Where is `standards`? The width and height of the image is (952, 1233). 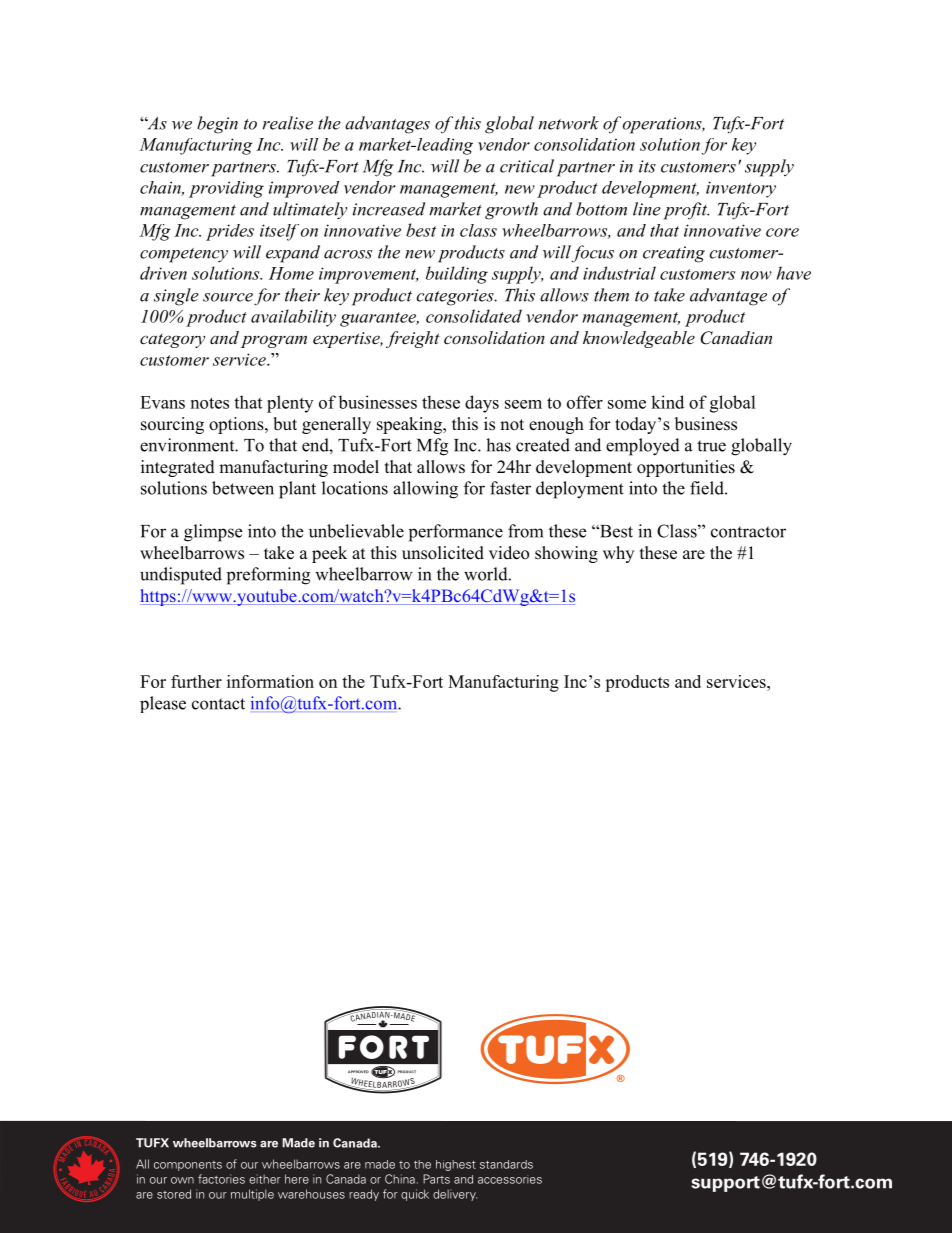 standards is located at coordinates (506, 1164).
